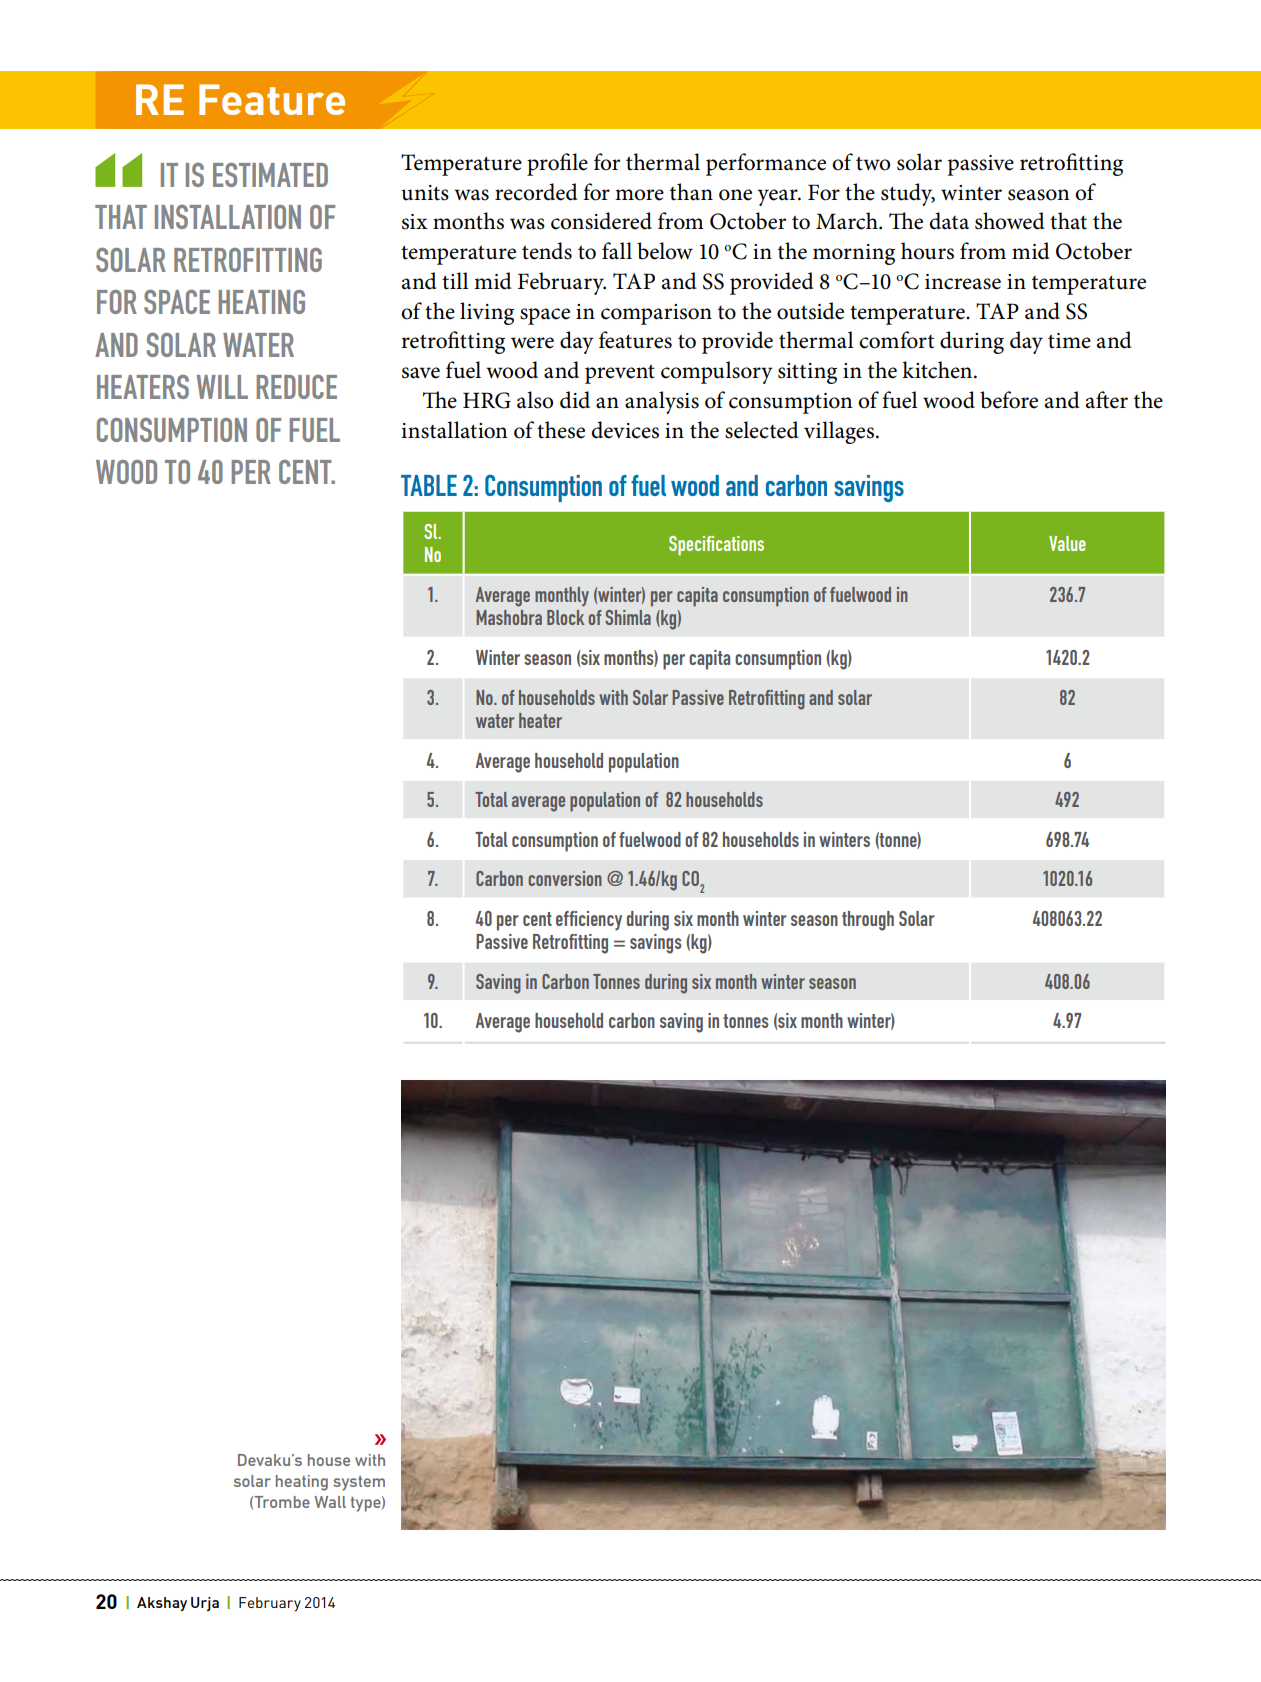 The image size is (1261, 1682). What do you see at coordinates (589, 921) in the page?
I see `efficiency` at bounding box center [589, 921].
